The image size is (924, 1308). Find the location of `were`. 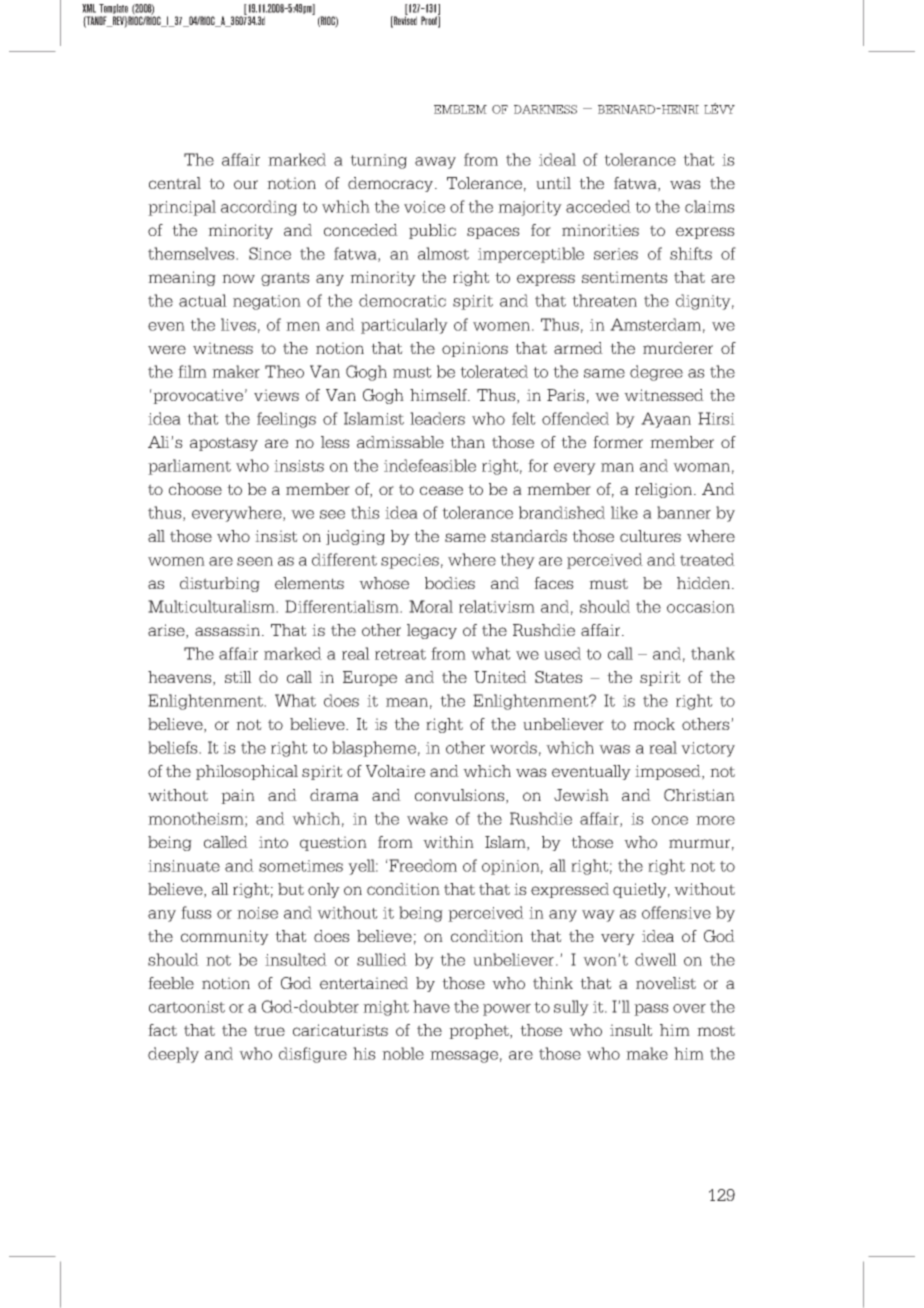

were is located at coordinates (167, 349).
